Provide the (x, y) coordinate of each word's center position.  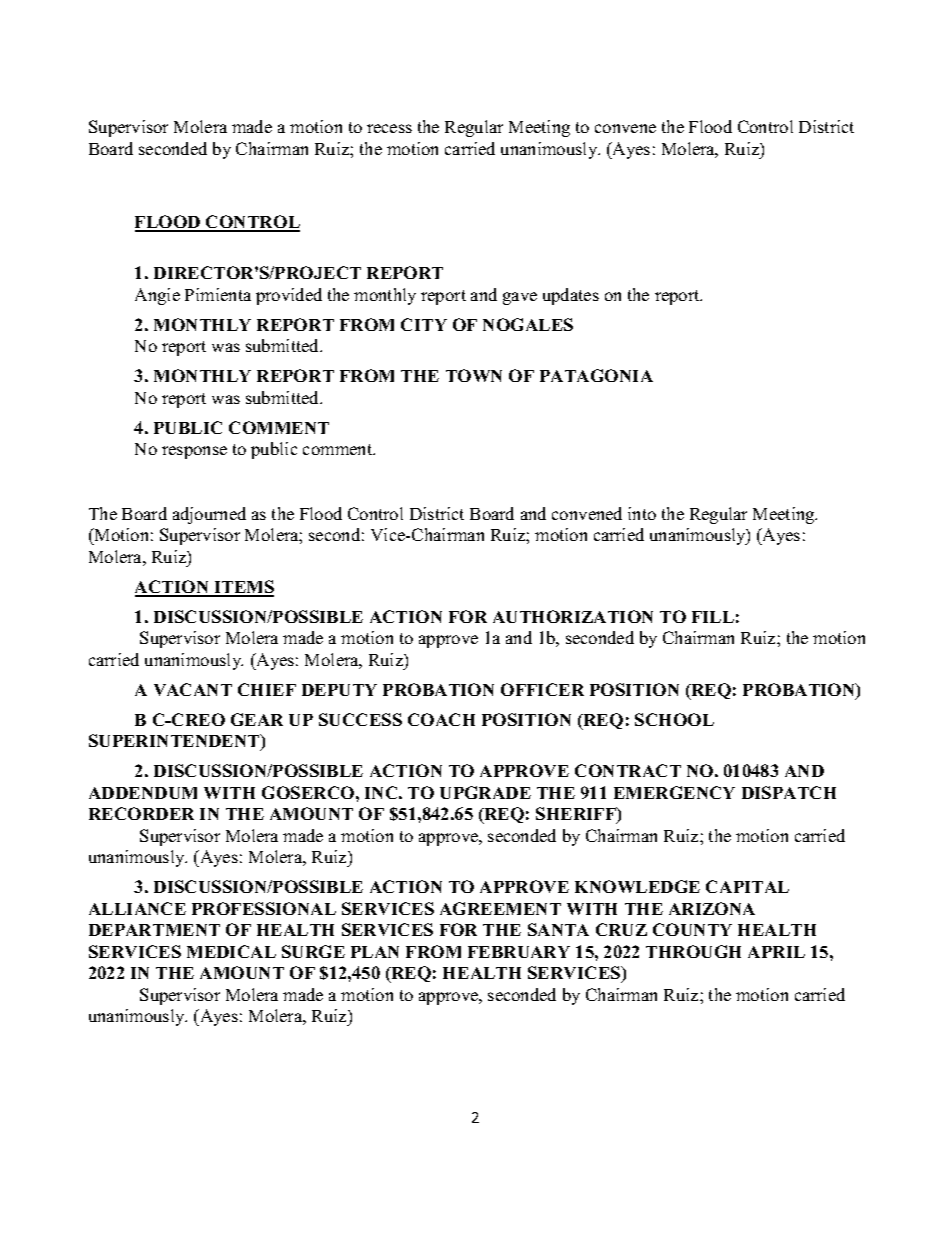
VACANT (193, 689)
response (194, 452)
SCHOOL (674, 719)
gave (520, 298)
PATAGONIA (596, 375)
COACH (441, 719)
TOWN (474, 375)
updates (571, 296)
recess (389, 128)
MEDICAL (231, 951)
